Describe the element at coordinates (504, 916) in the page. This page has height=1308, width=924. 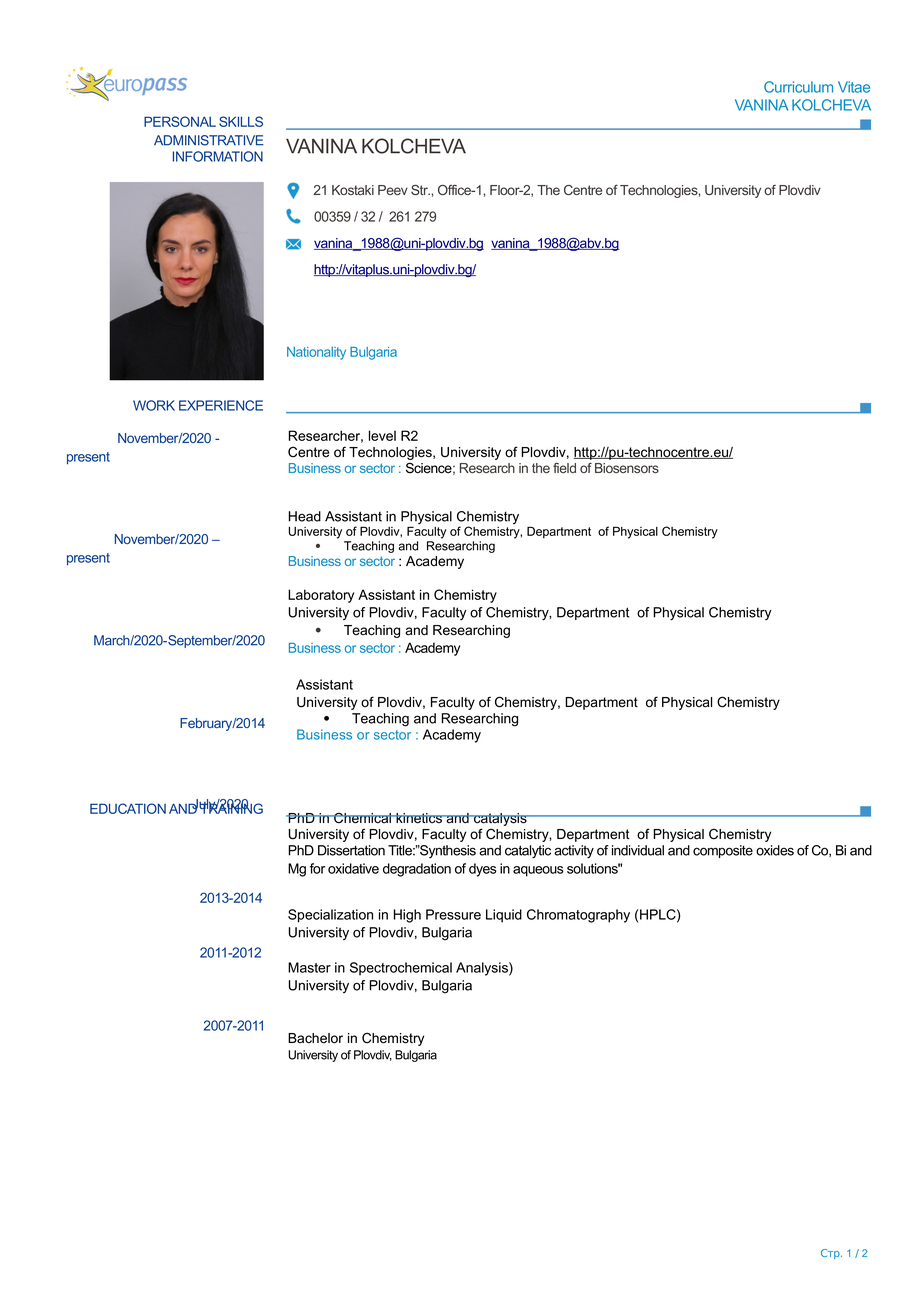
I see `Liquid` at that location.
